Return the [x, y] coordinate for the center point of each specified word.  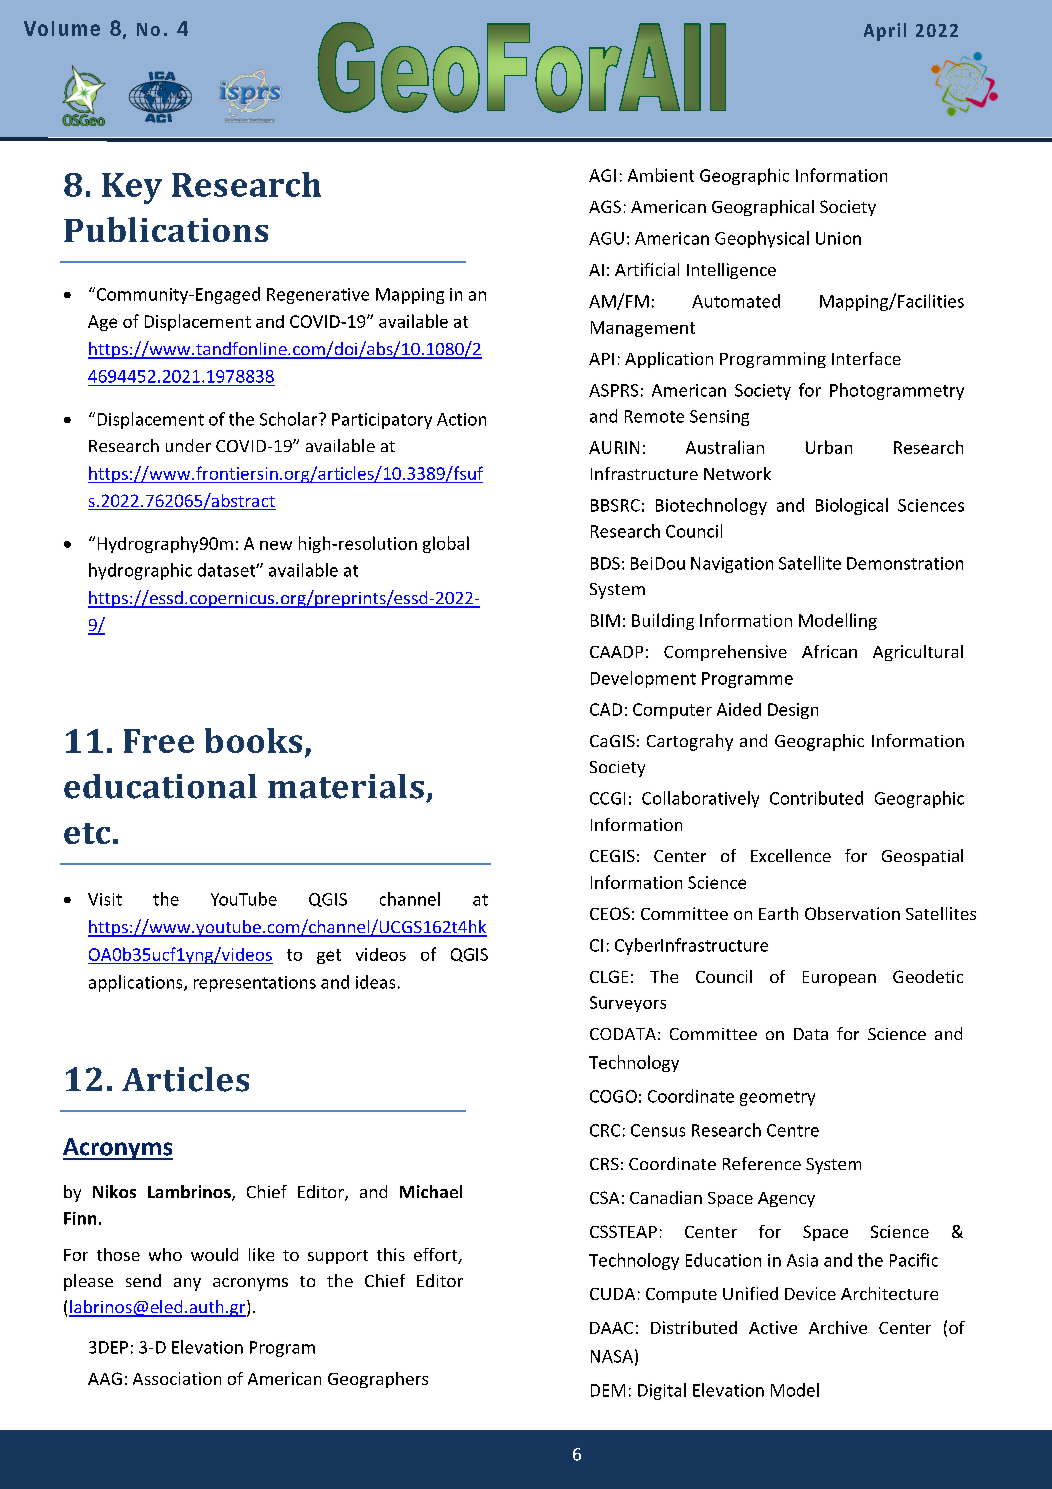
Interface [866, 358]
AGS [605, 206]
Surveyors [628, 1004]
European [839, 978]
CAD [606, 709]
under [188, 445]
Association [177, 1378]
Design [793, 711]
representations [255, 984]
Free [159, 741]
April [885, 32]
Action [461, 419]
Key [132, 188]
